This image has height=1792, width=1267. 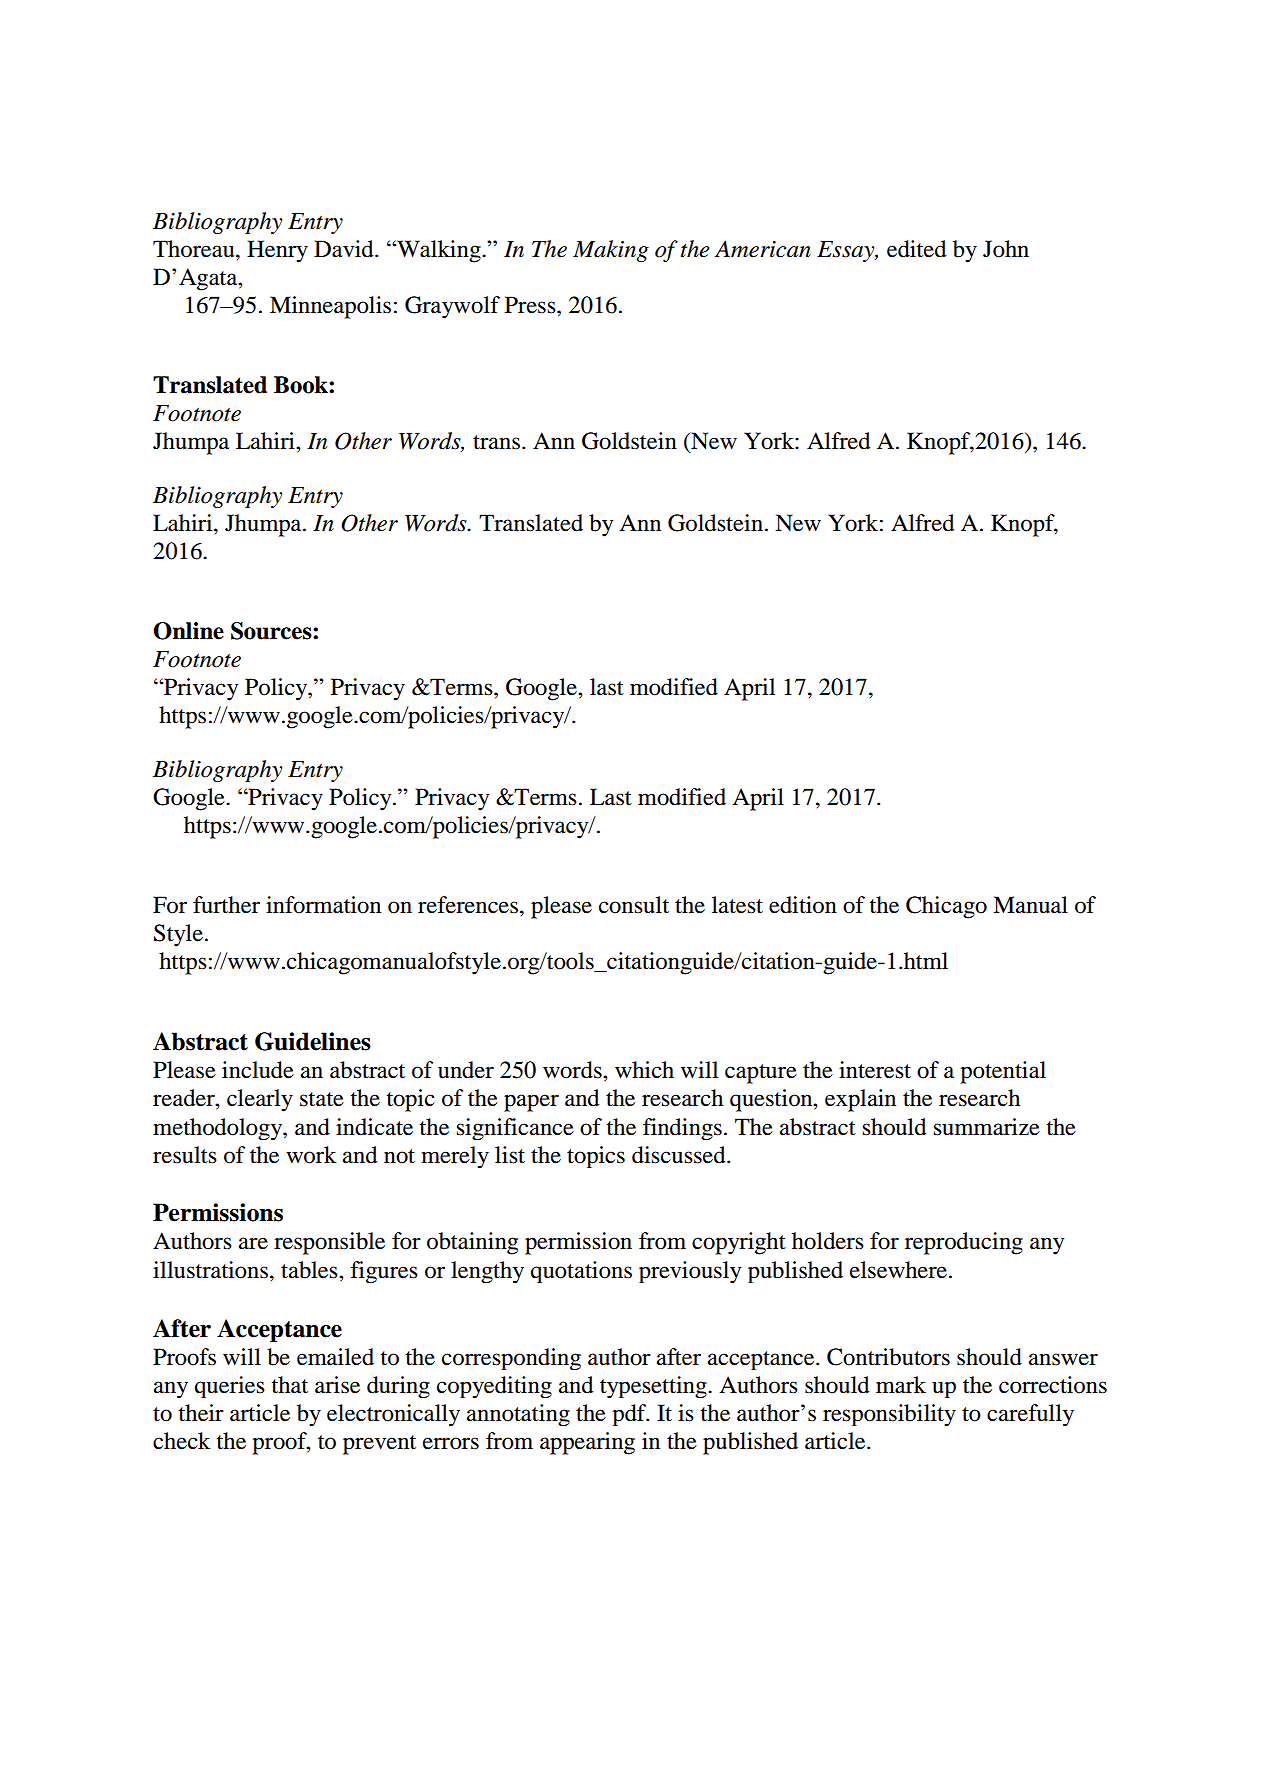 What do you see at coordinates (277, 251) in the image?
I see `Henry` at bounding box center [277, 251].
